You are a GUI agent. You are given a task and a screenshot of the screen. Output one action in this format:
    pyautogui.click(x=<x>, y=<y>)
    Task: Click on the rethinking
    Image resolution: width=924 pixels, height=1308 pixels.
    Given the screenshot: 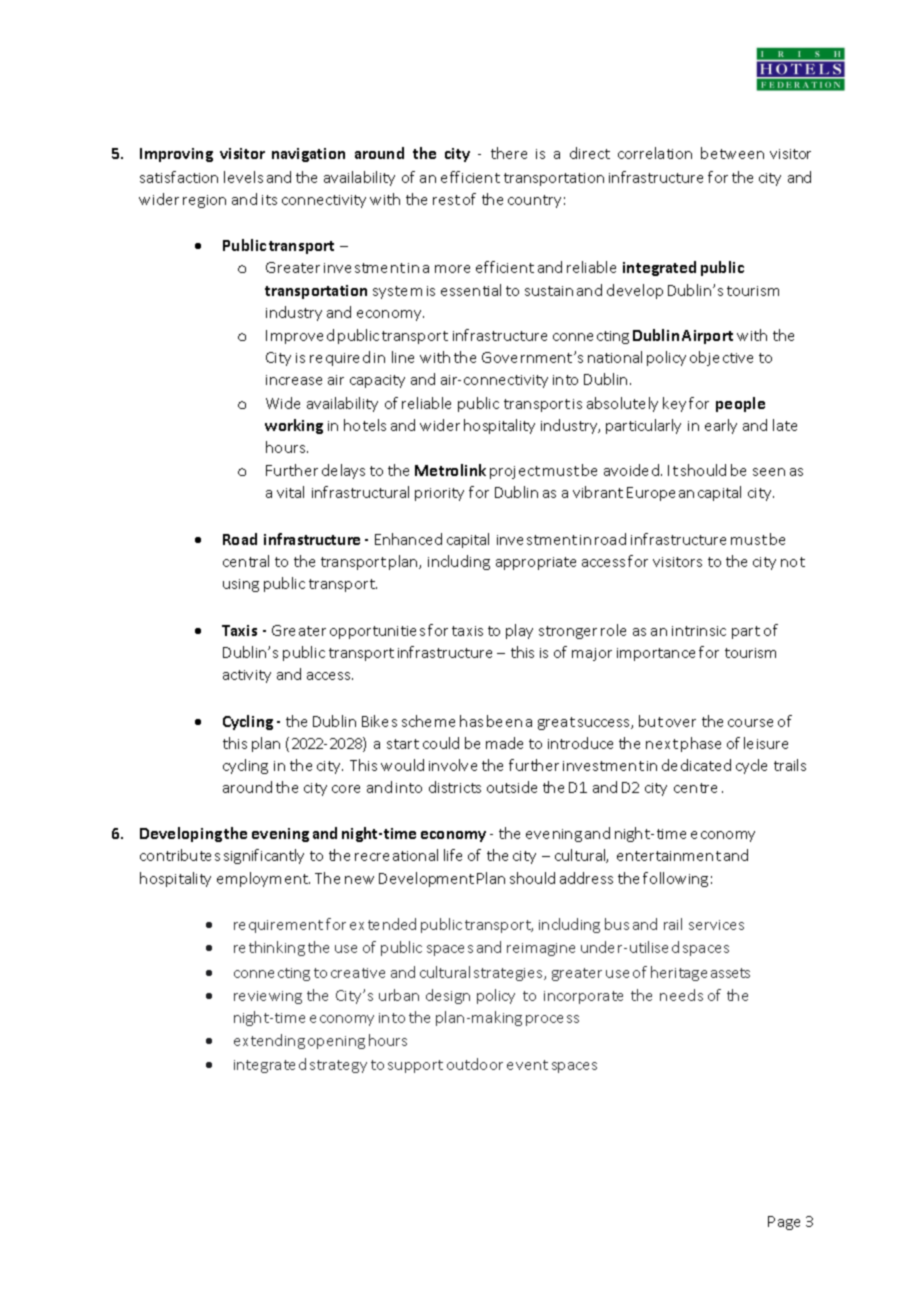 What is the action you would take?
    pyautogui.click(x=269, y=948)
